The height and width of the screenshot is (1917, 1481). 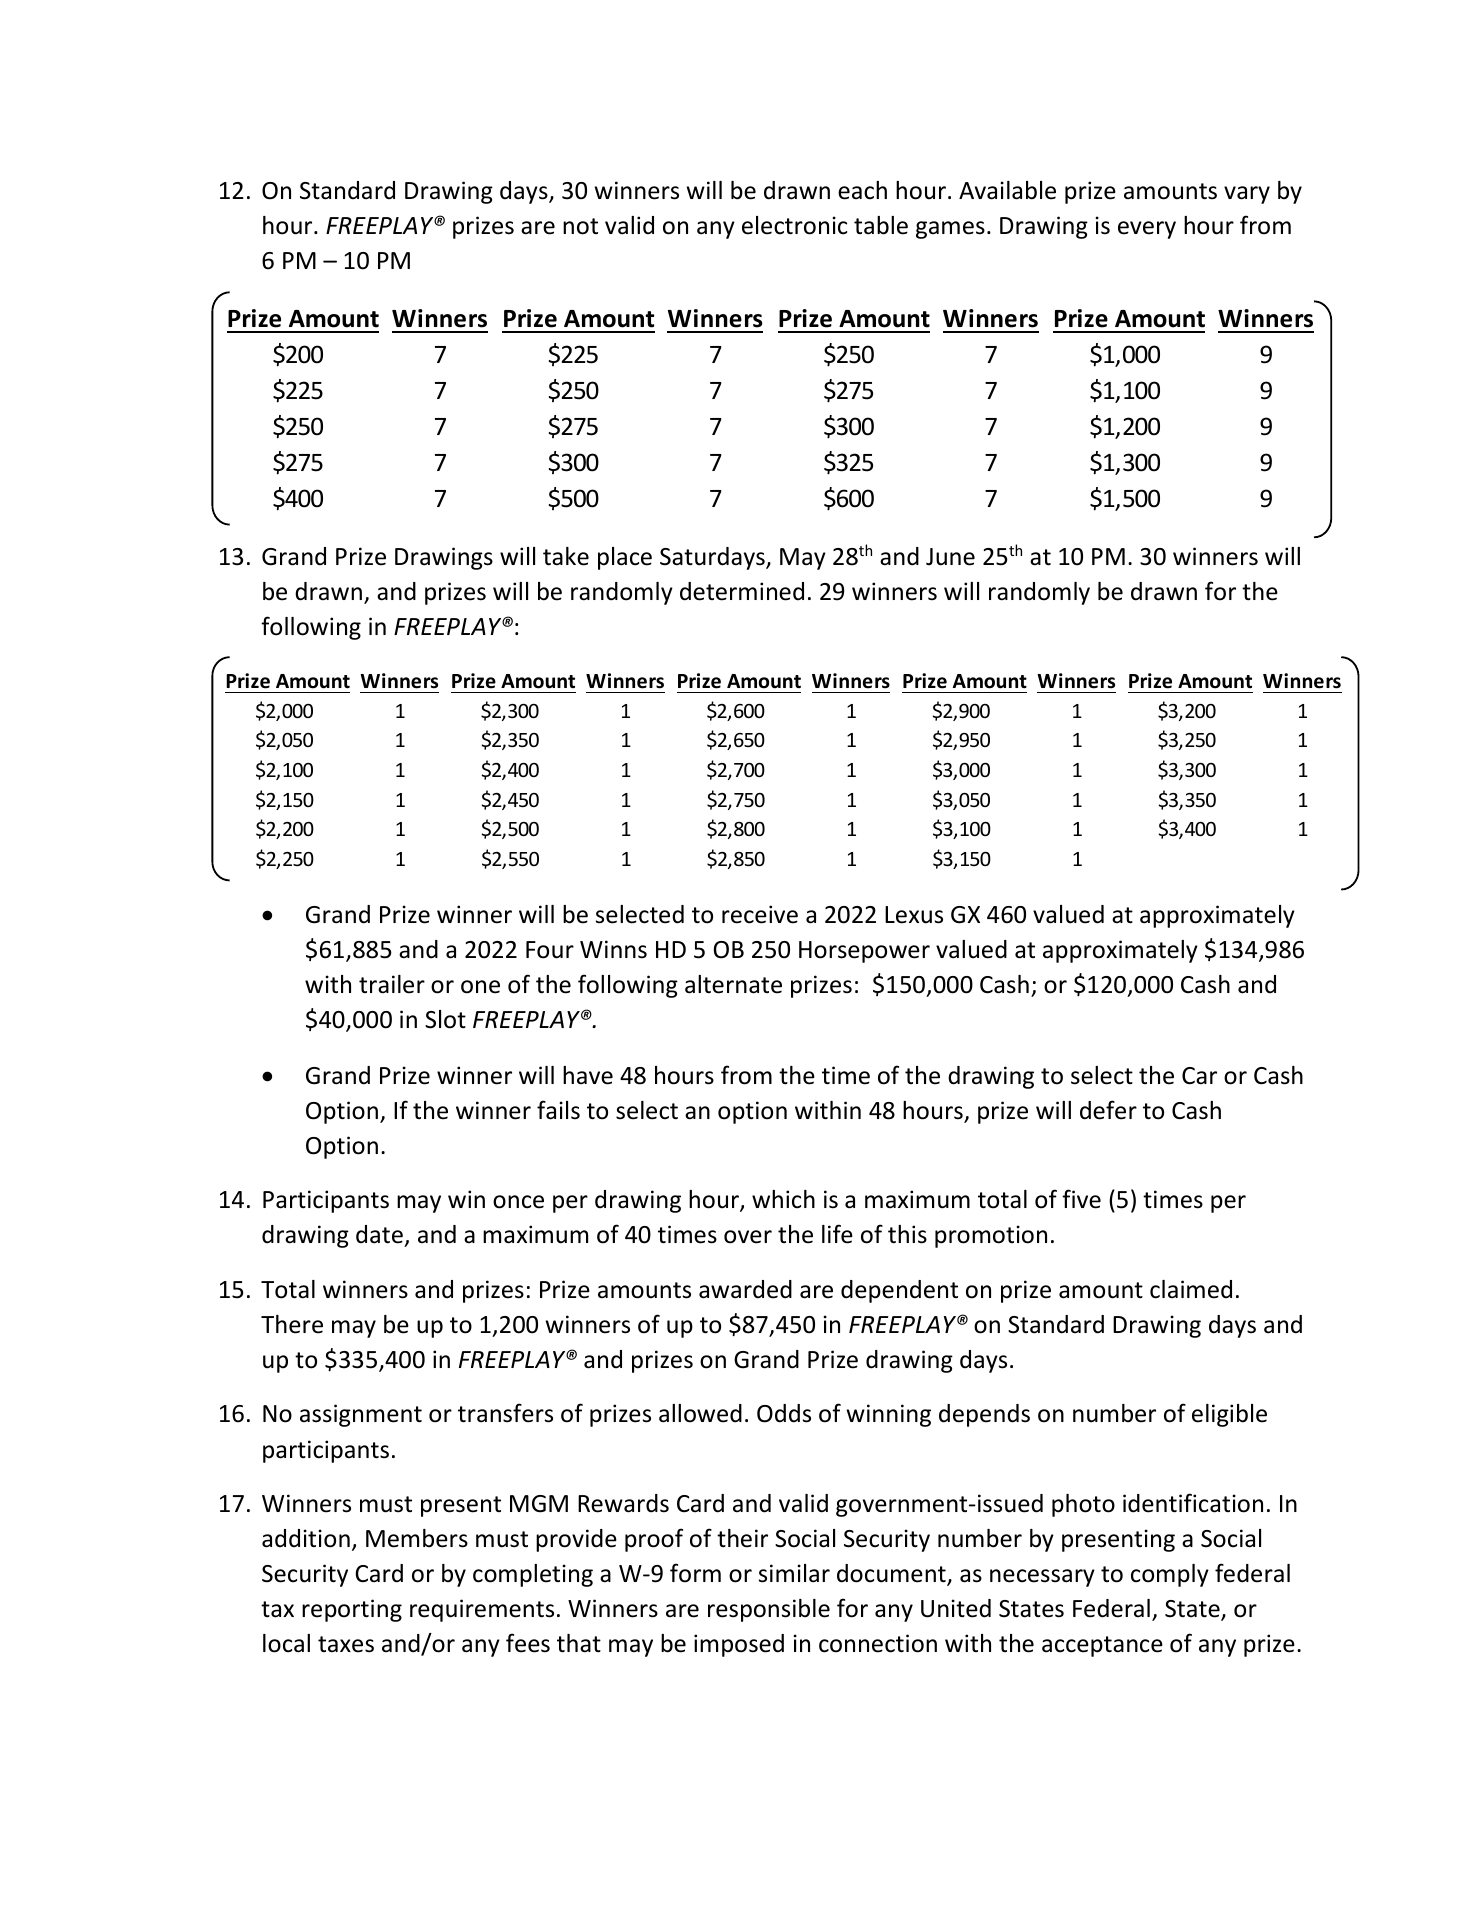 I want to click on June, so click(x=950, y=557).
